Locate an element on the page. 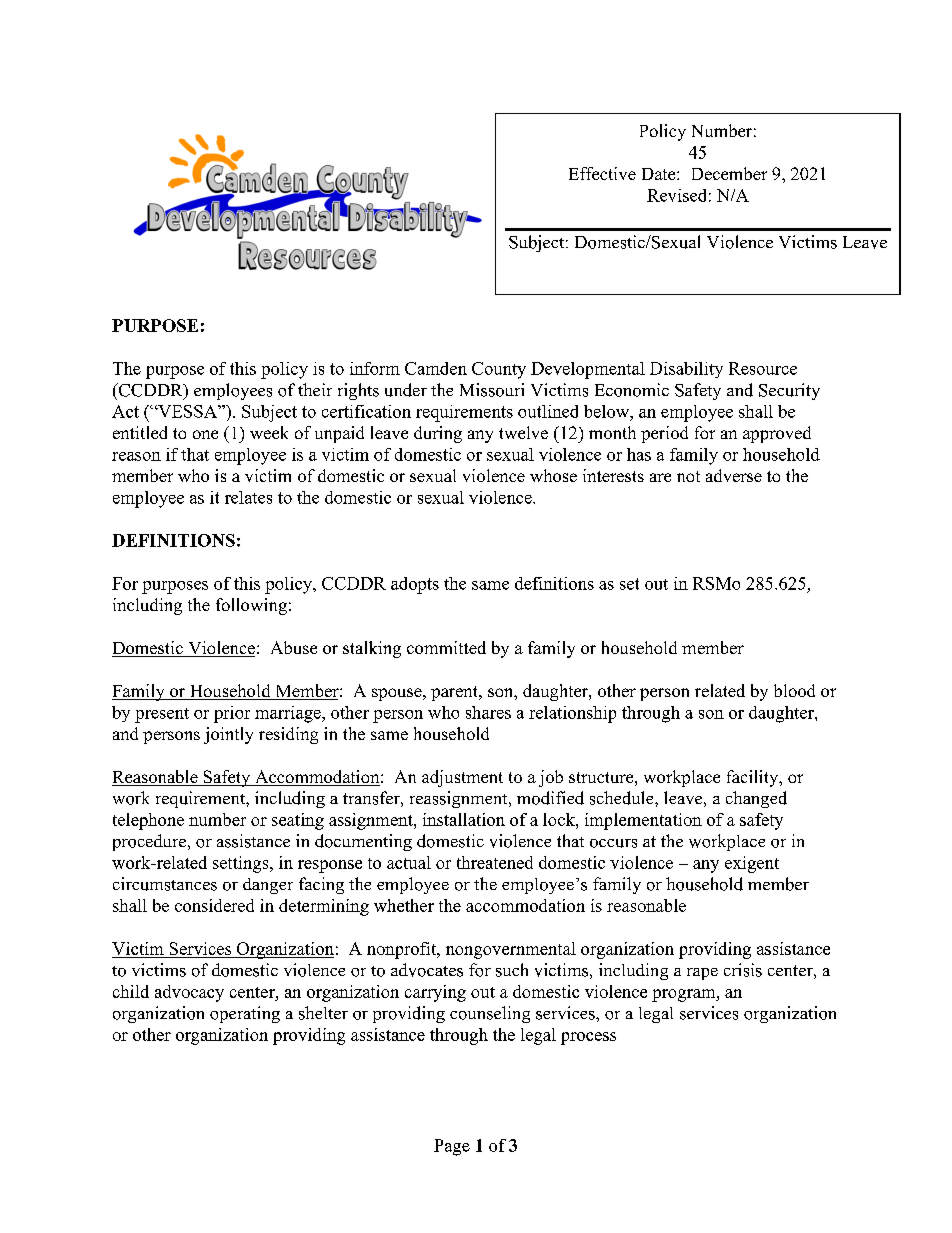 This image has width=952, height=1233. telephone is located at coordinates (148, 821).
